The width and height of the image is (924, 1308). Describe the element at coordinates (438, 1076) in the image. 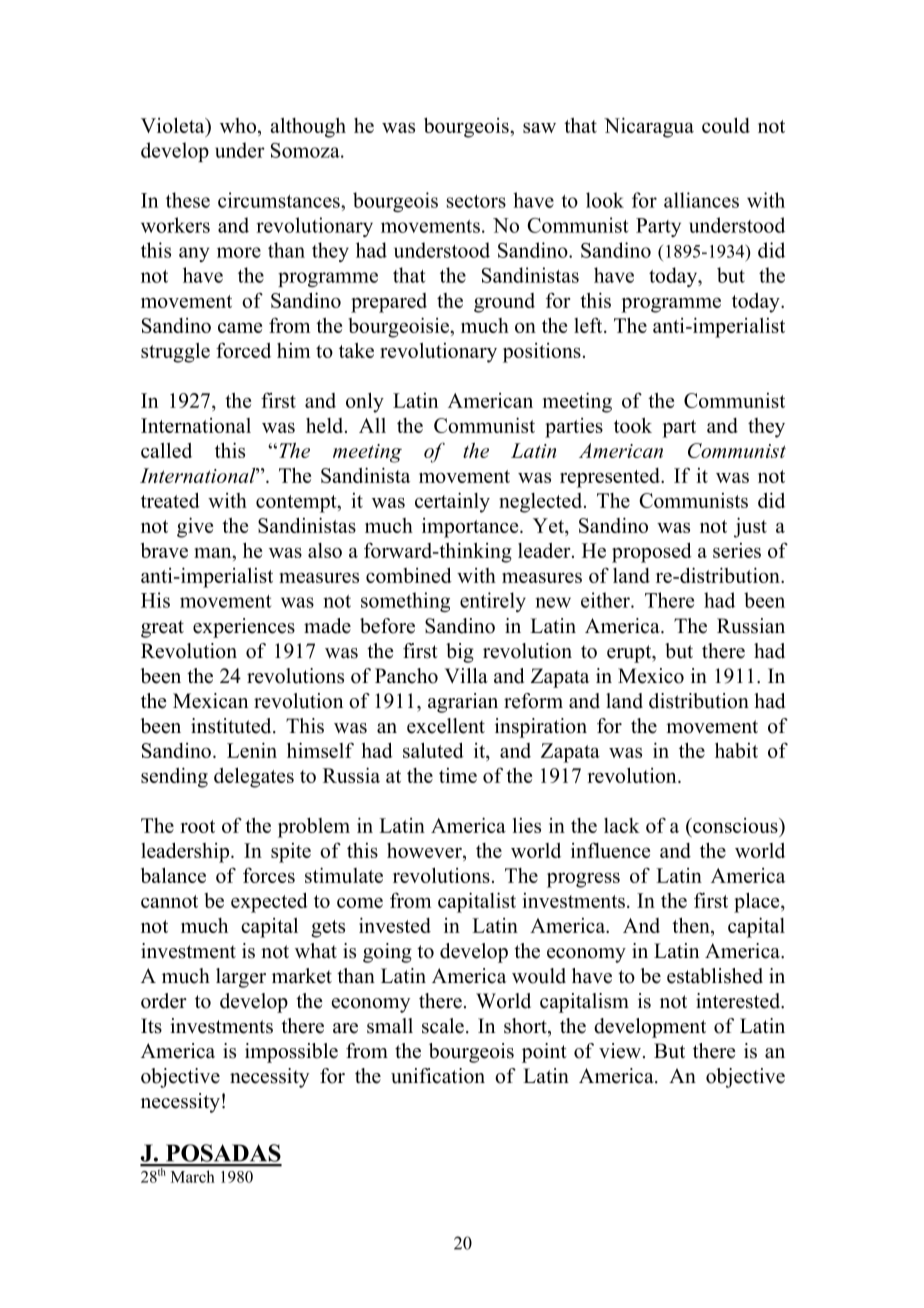

I see `unification` at that location.
